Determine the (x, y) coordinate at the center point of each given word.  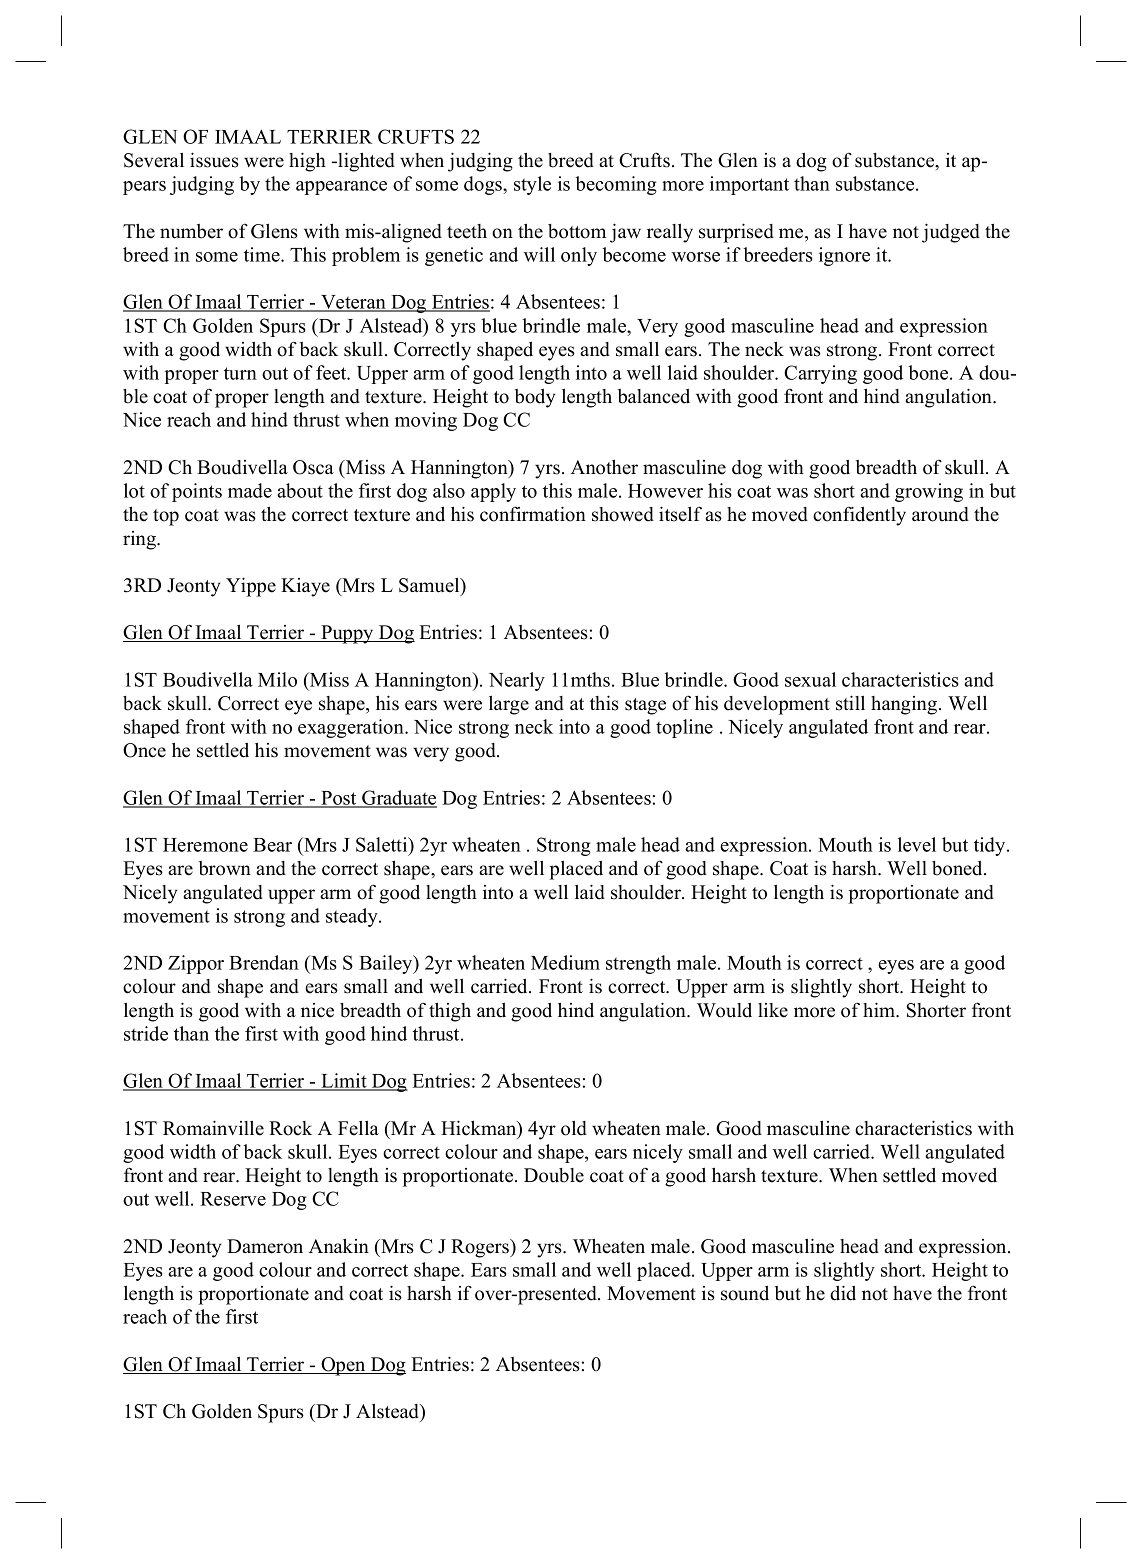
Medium (565, 962)
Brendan (264, 962)
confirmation (533, 514)
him (880, 1010)
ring (140, 540)
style (532, 185)
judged (951, 233)
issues (214, 160)
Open (343, 1366)
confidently (859, 516)
